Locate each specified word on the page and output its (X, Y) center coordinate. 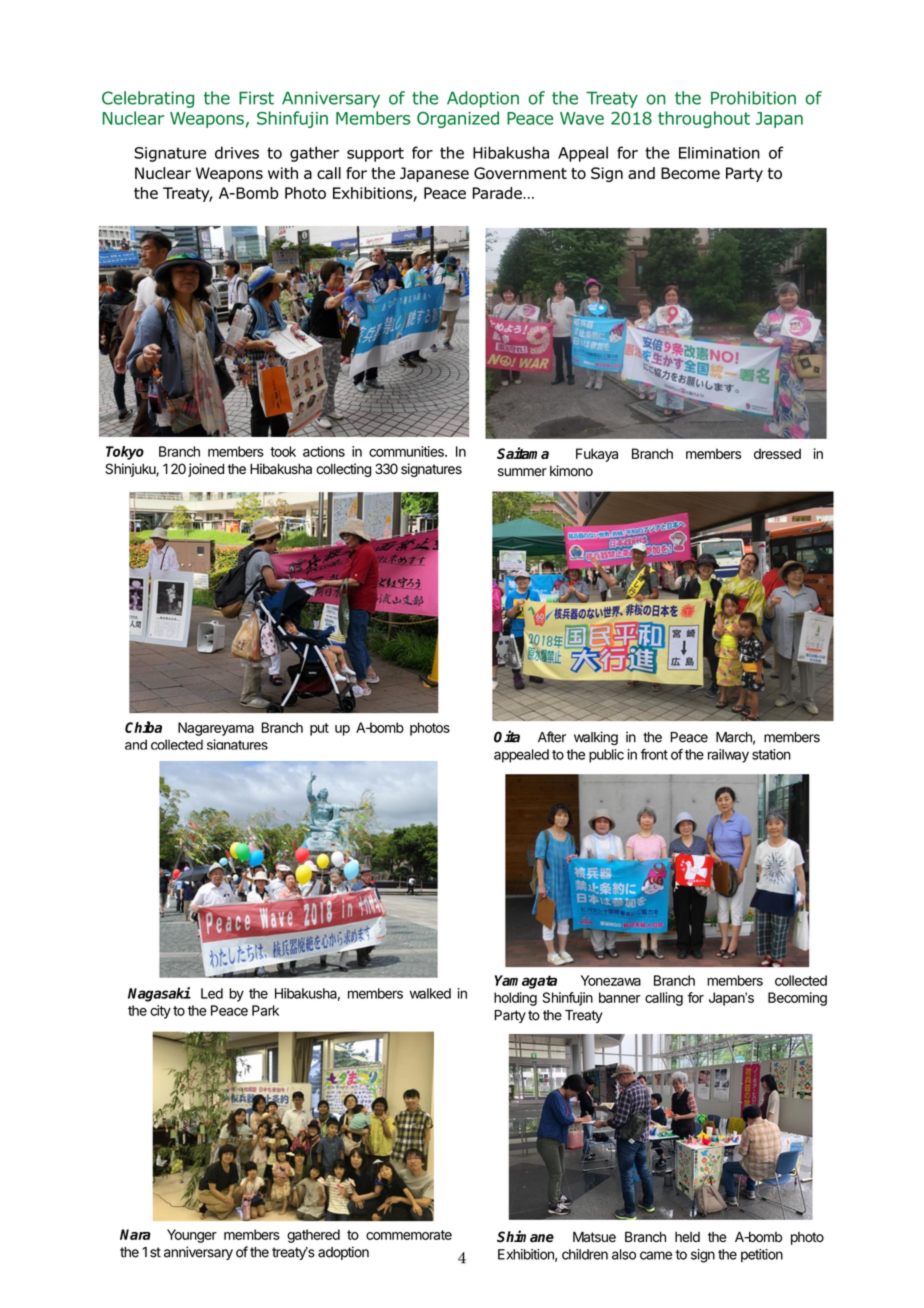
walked (430, 993)
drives (237, 152)
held (687, 1237)
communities (407, 451)
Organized (458, 119)
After (552, 737)
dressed (777, 453)
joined (206, 470)
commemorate (409, 1235)
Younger (192, 1236)
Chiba (143, 727)
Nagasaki (159, 994)
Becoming (797, 999)
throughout (704, 119)
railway (728, 756)
